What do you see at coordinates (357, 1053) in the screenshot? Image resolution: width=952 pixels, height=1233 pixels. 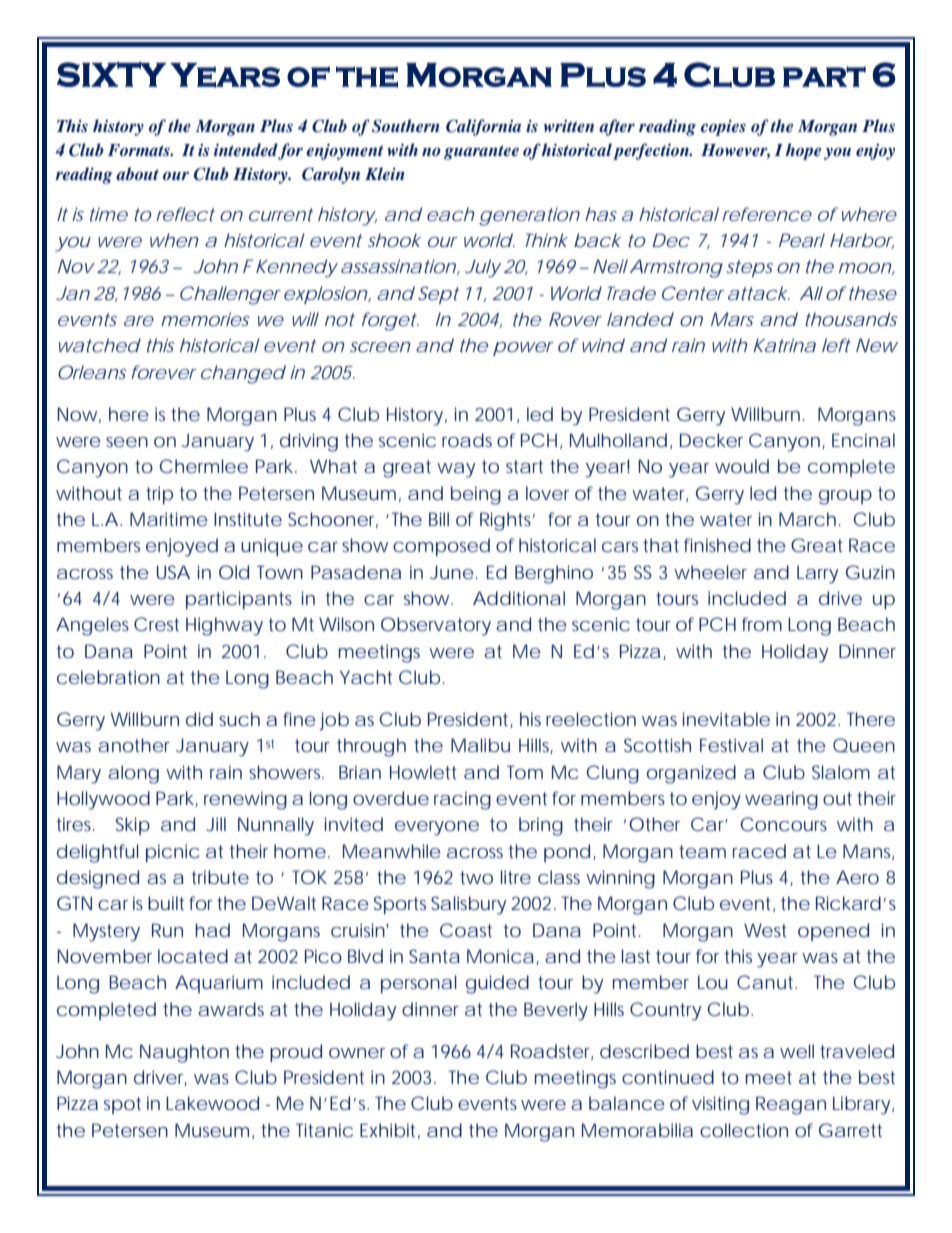 I see `owner` at bounding box center [357, 1053].
